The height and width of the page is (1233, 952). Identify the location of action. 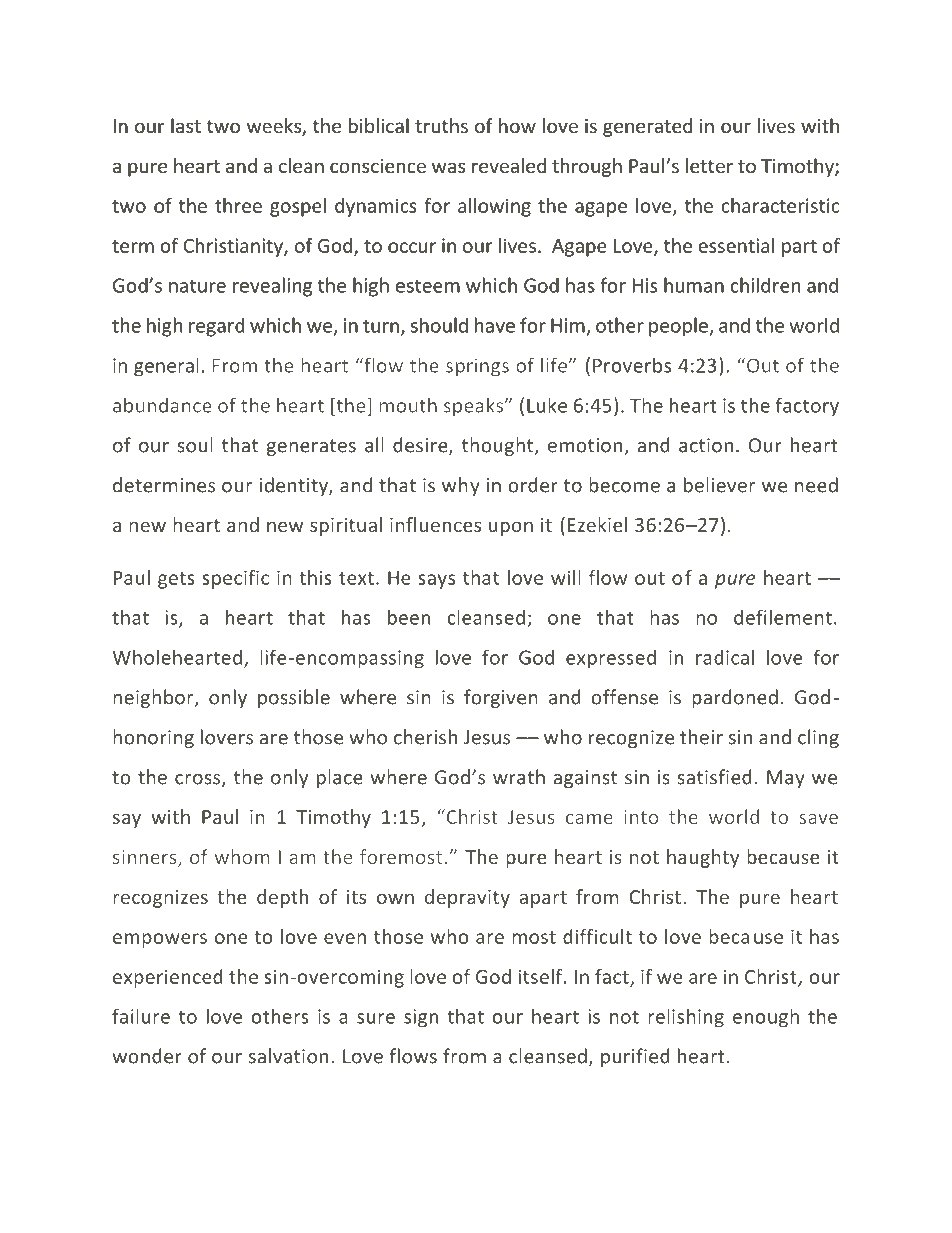
(706, 445).
